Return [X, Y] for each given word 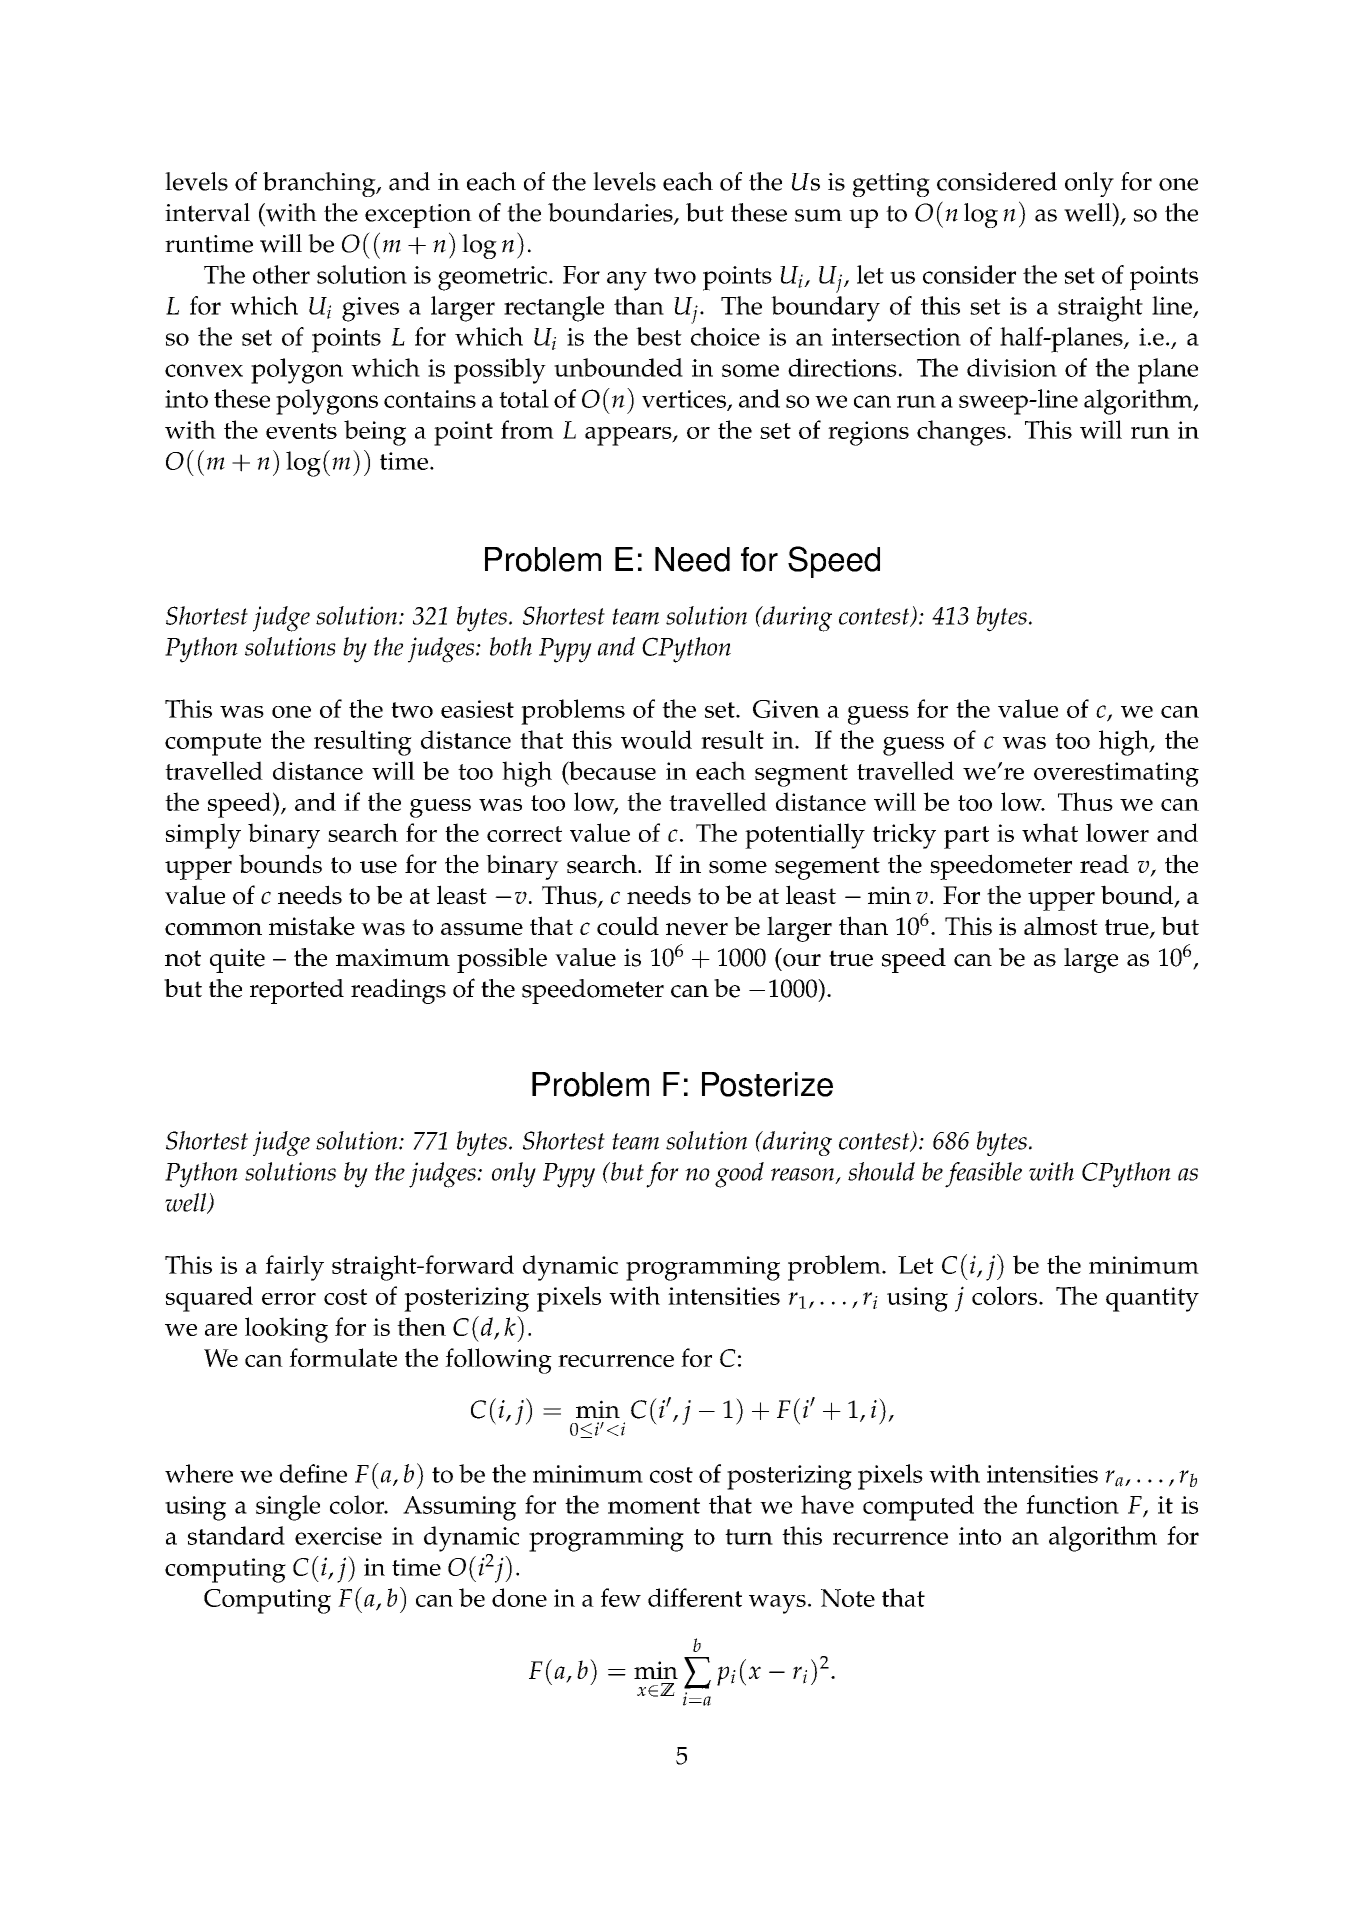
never [697, 929]
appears [629, 436]
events [301, 431]
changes [961, 433]
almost [1061, 926]
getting [891, 185]
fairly [294, 1268]
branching [320, 184]
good [739, 1175]
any [627, 281]
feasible [983, 1175]
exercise [338, 1536]
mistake [312, 926]
